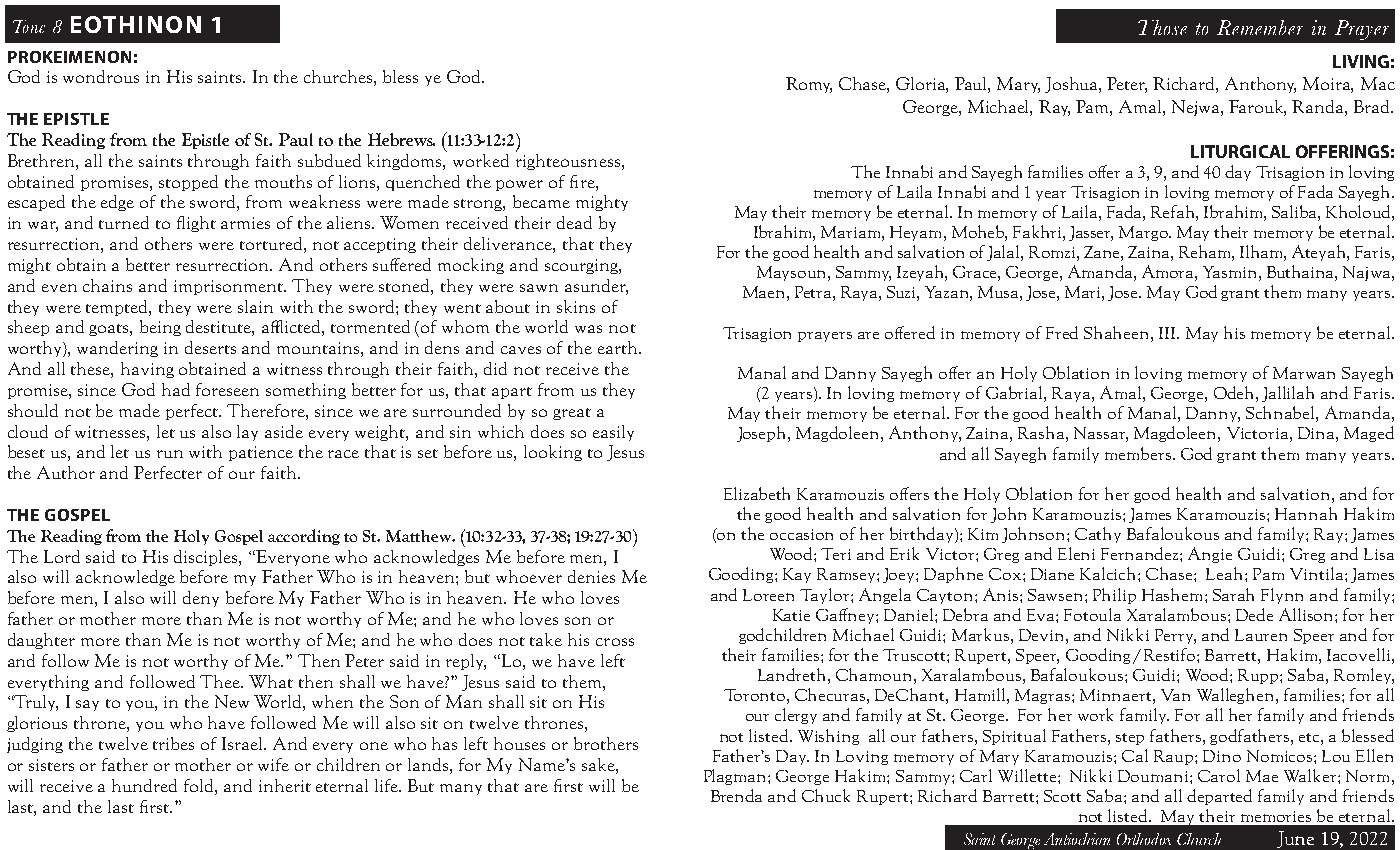  What do you see at coordinates (1260, 27) in the page?
I see `Remember` at bounding box center [1260, 27].
